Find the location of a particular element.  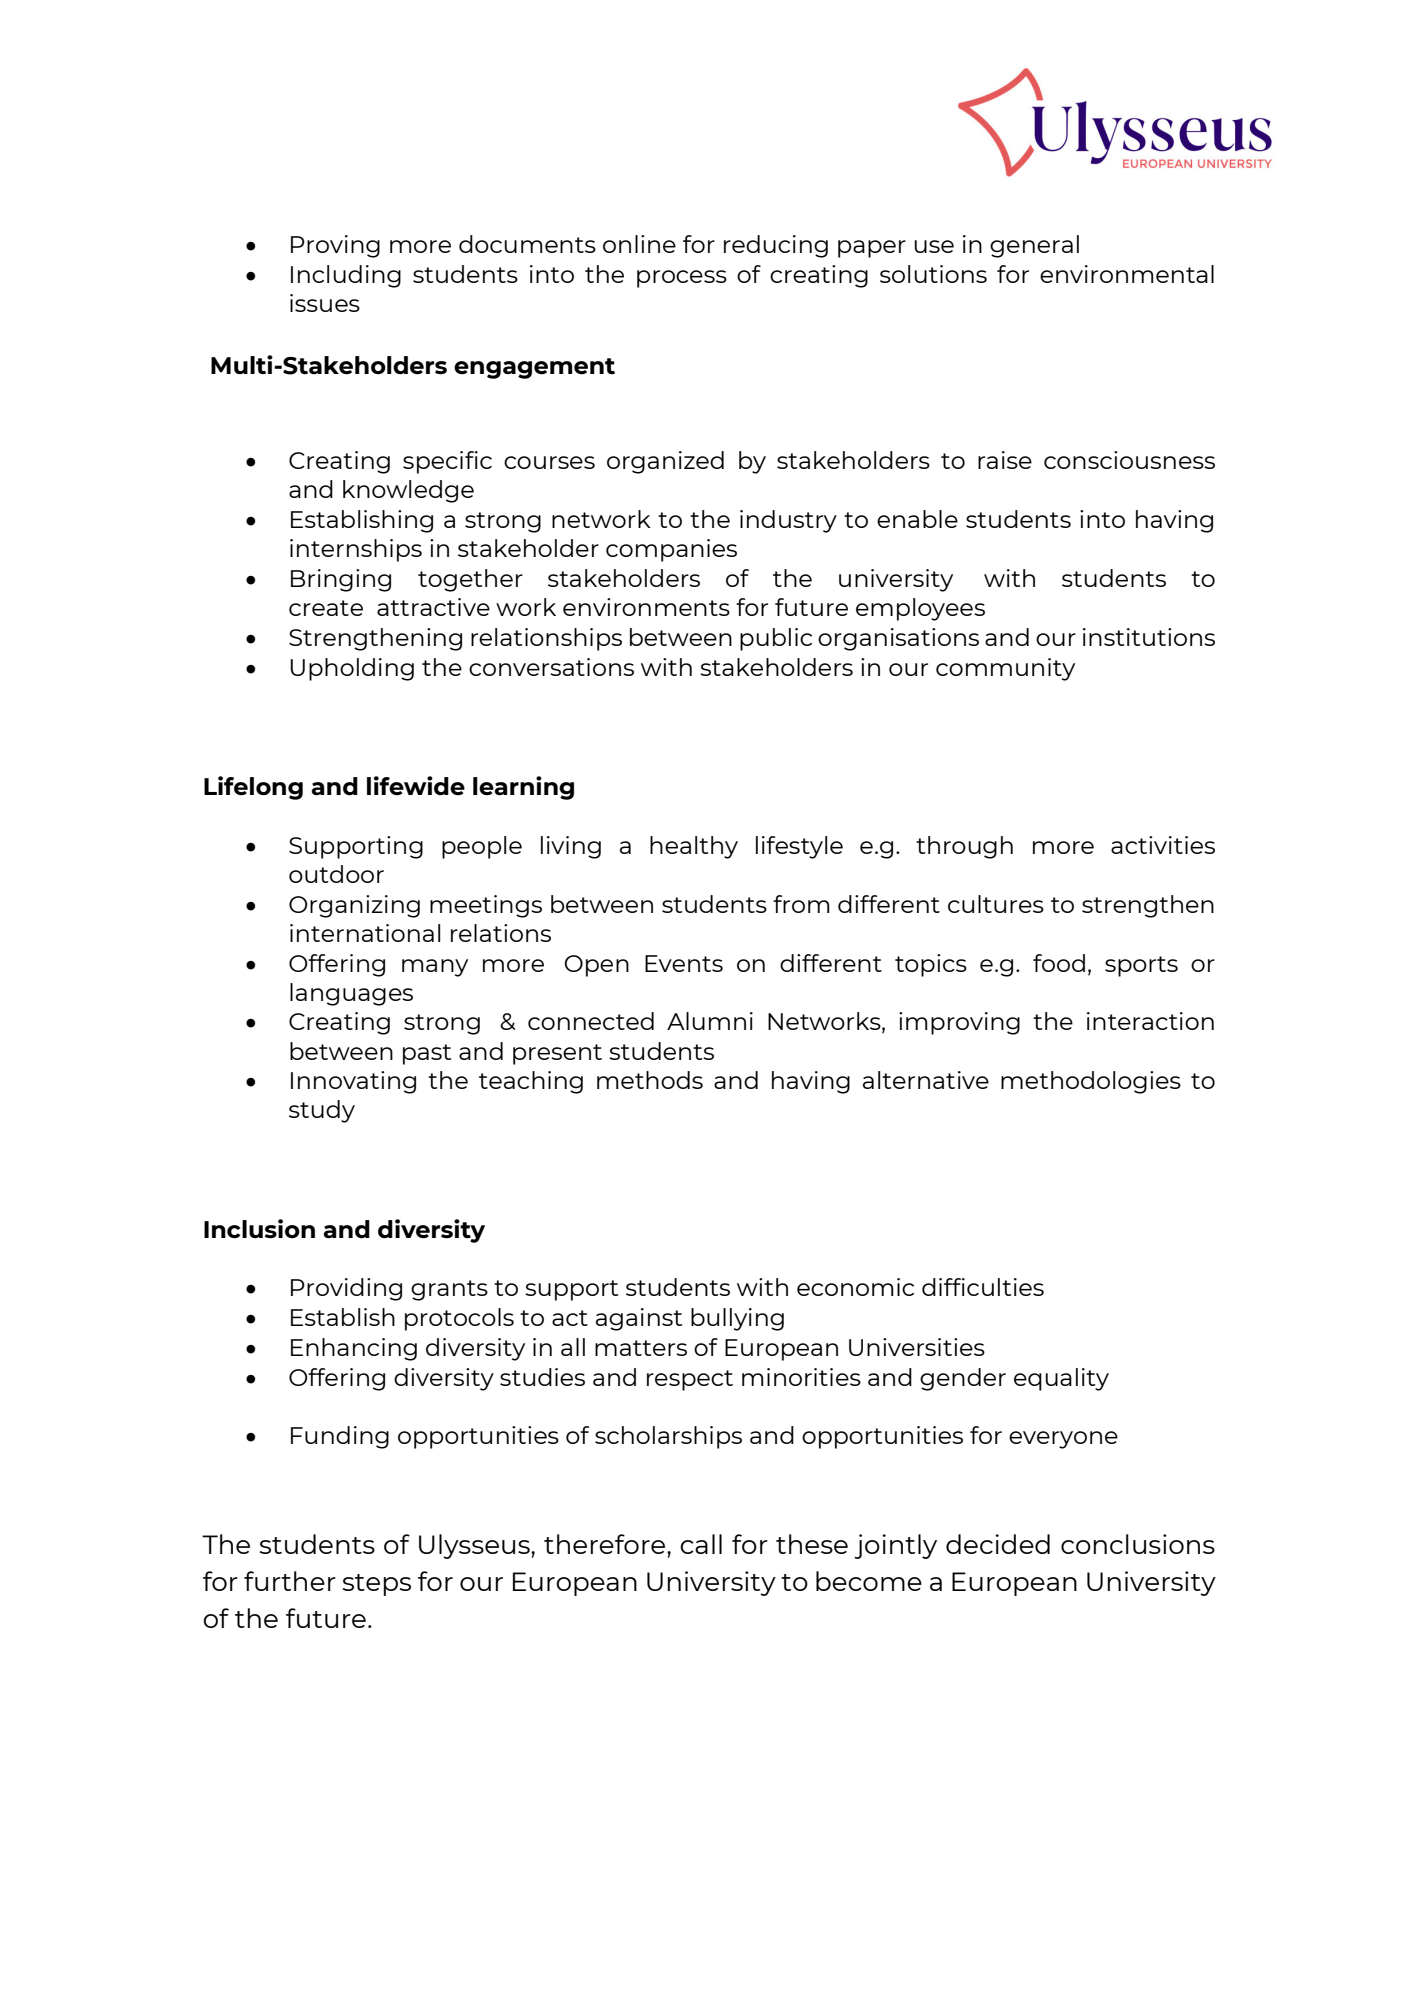

Events is located at coordinates (684, 963).
